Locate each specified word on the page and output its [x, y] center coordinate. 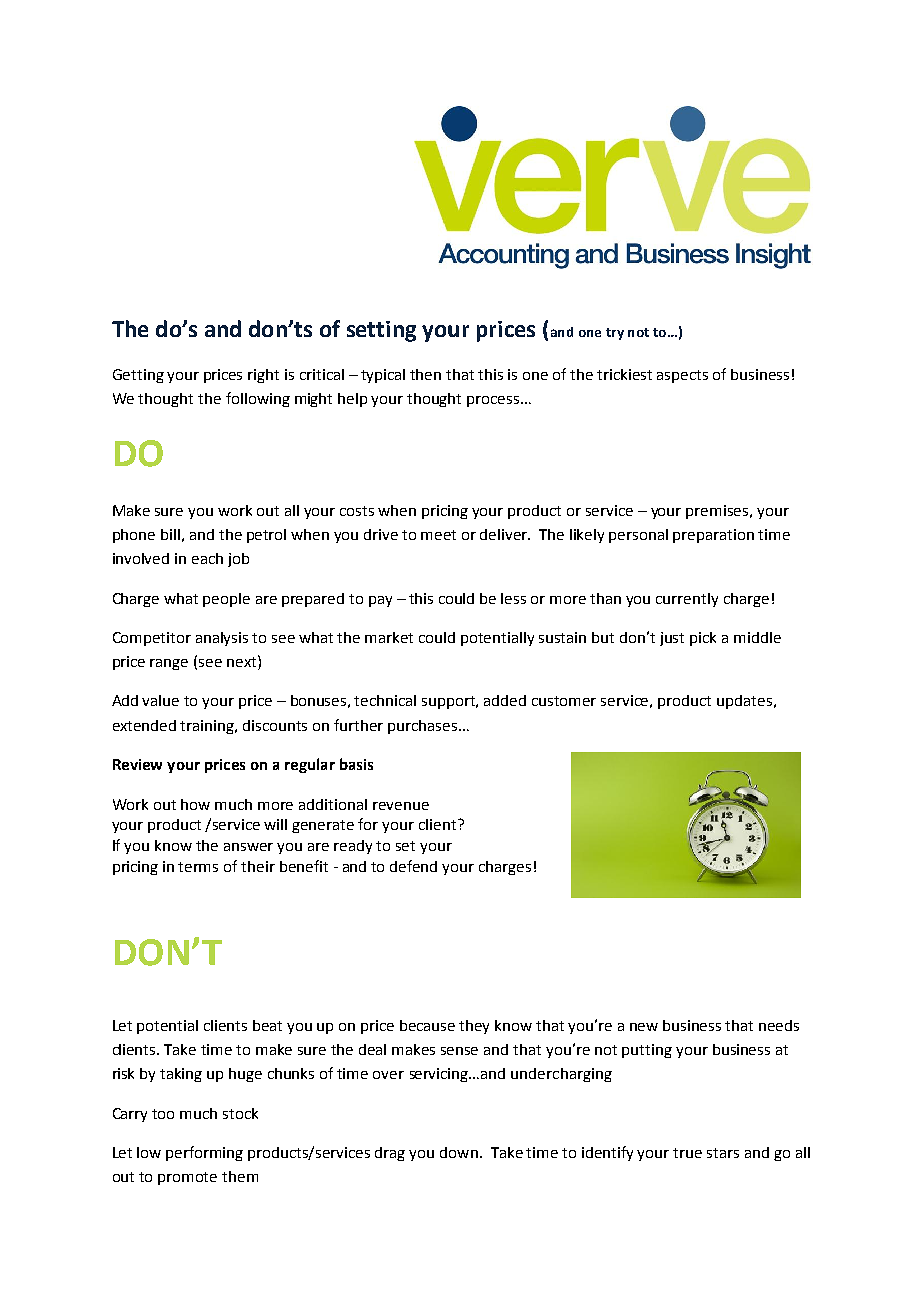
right [263, 376]
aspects [682, 376]
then [425, 374]
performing [204, 1153]
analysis [222, 639]
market [389, 637]
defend [413, 866]
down [459, 1152]
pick [703, 639]
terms [198, 867]
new [644, 1027]
